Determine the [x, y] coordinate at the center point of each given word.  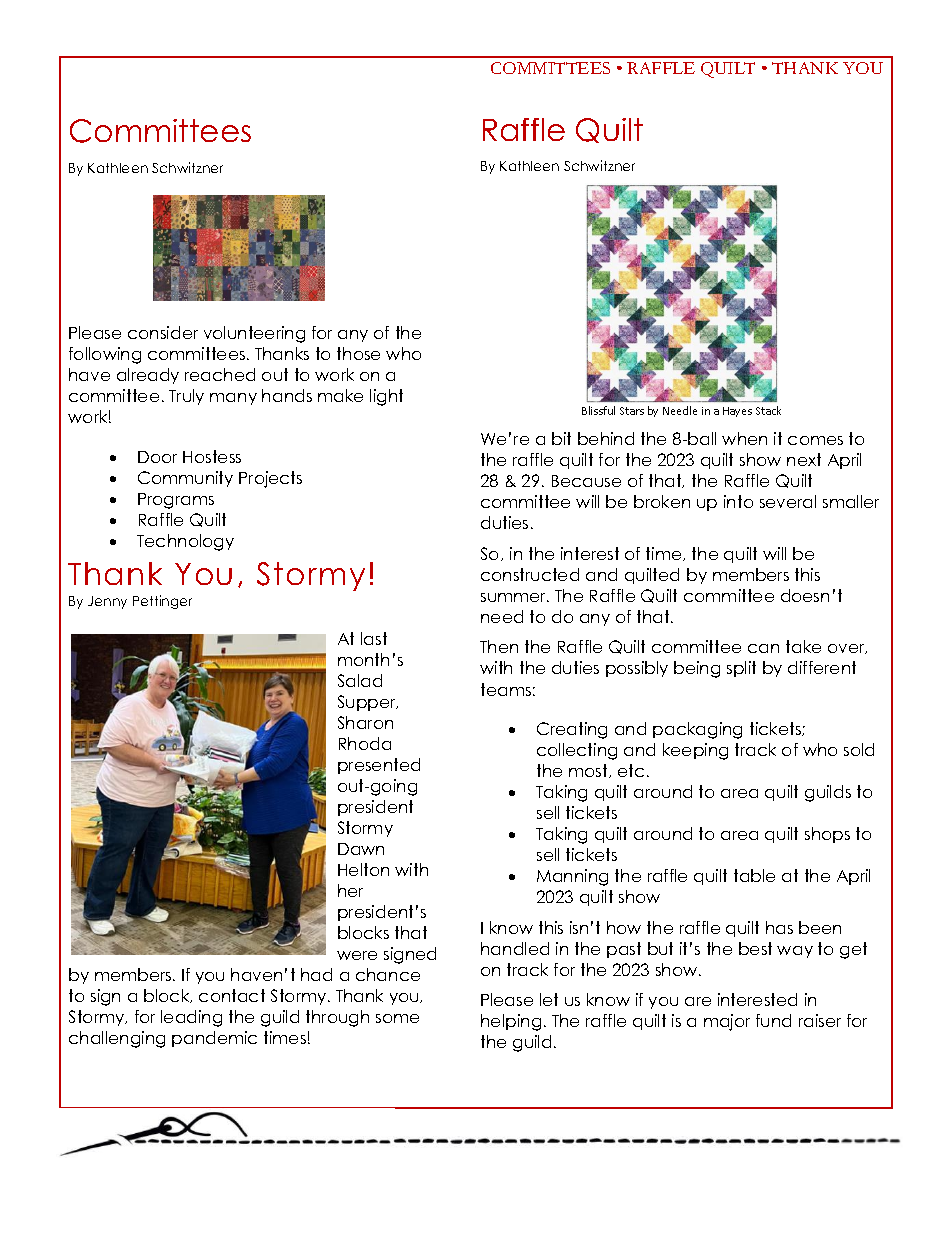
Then [499, 646]
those [358, 353]
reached [220, 374]
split [741, 669]
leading [191, 1018]
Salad [360, 680]
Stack [768, 410]
